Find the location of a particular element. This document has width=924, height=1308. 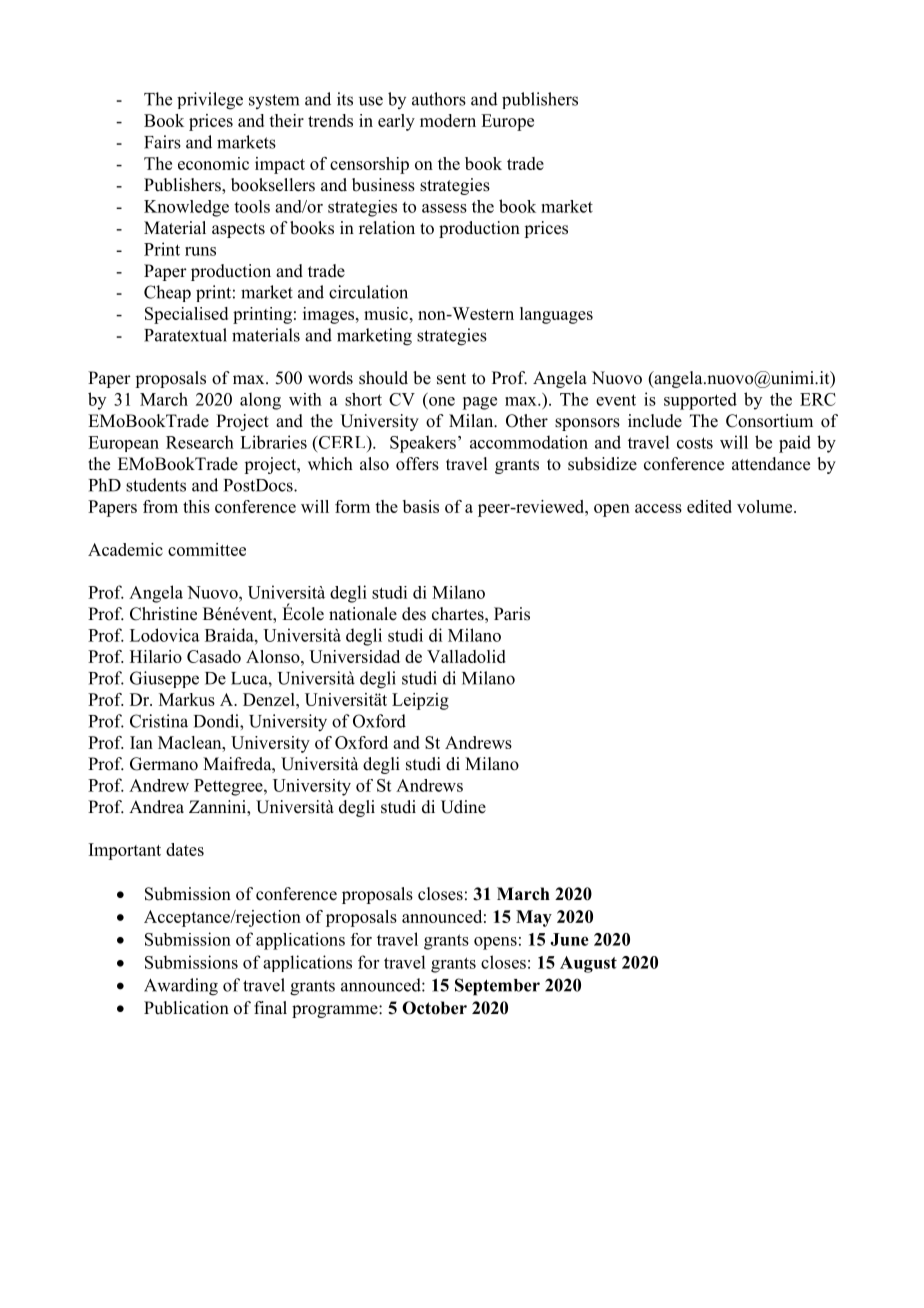

page is located at coordinates (479, 403).
